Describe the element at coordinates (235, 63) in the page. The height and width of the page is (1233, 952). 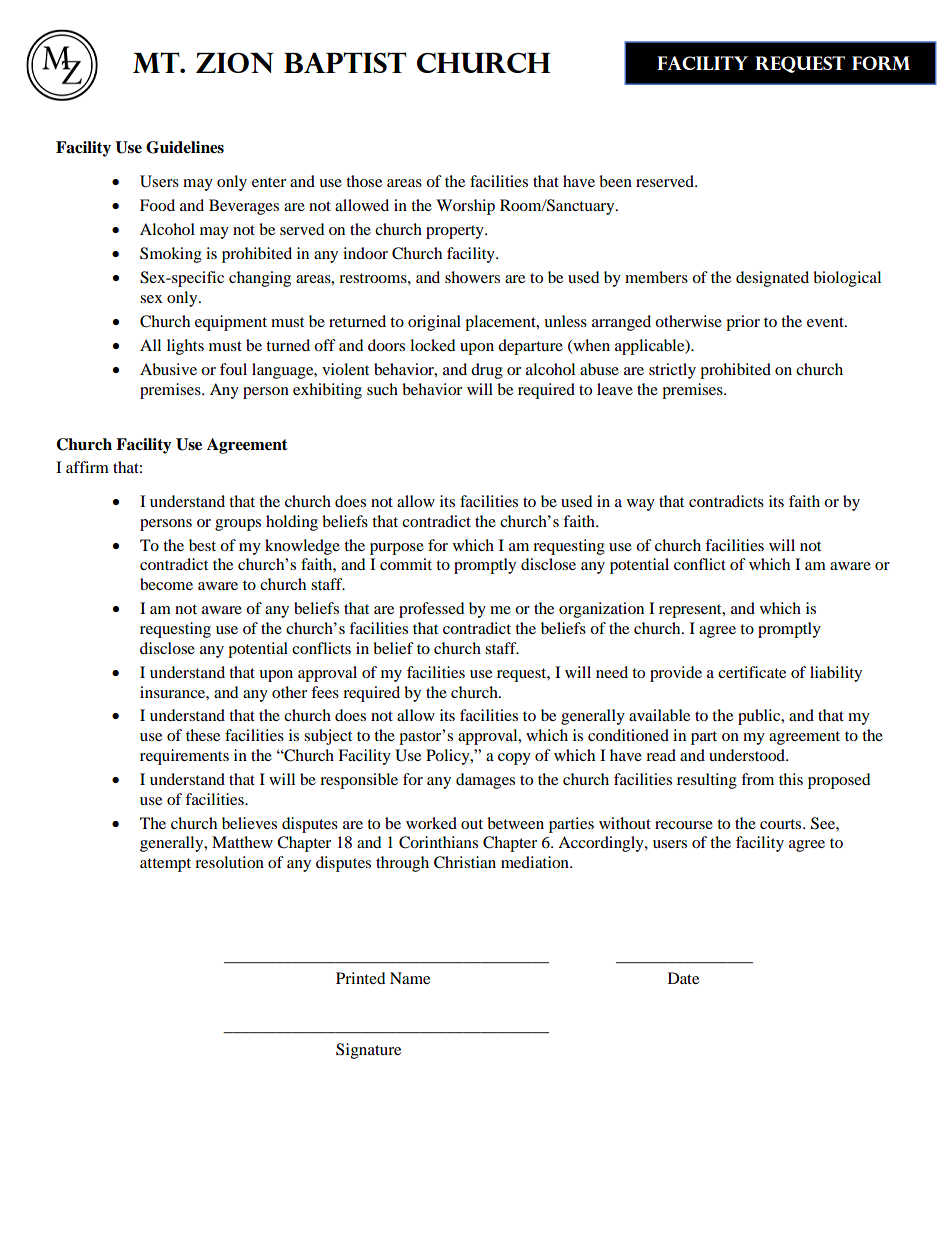
I see `ZION` at that location.
